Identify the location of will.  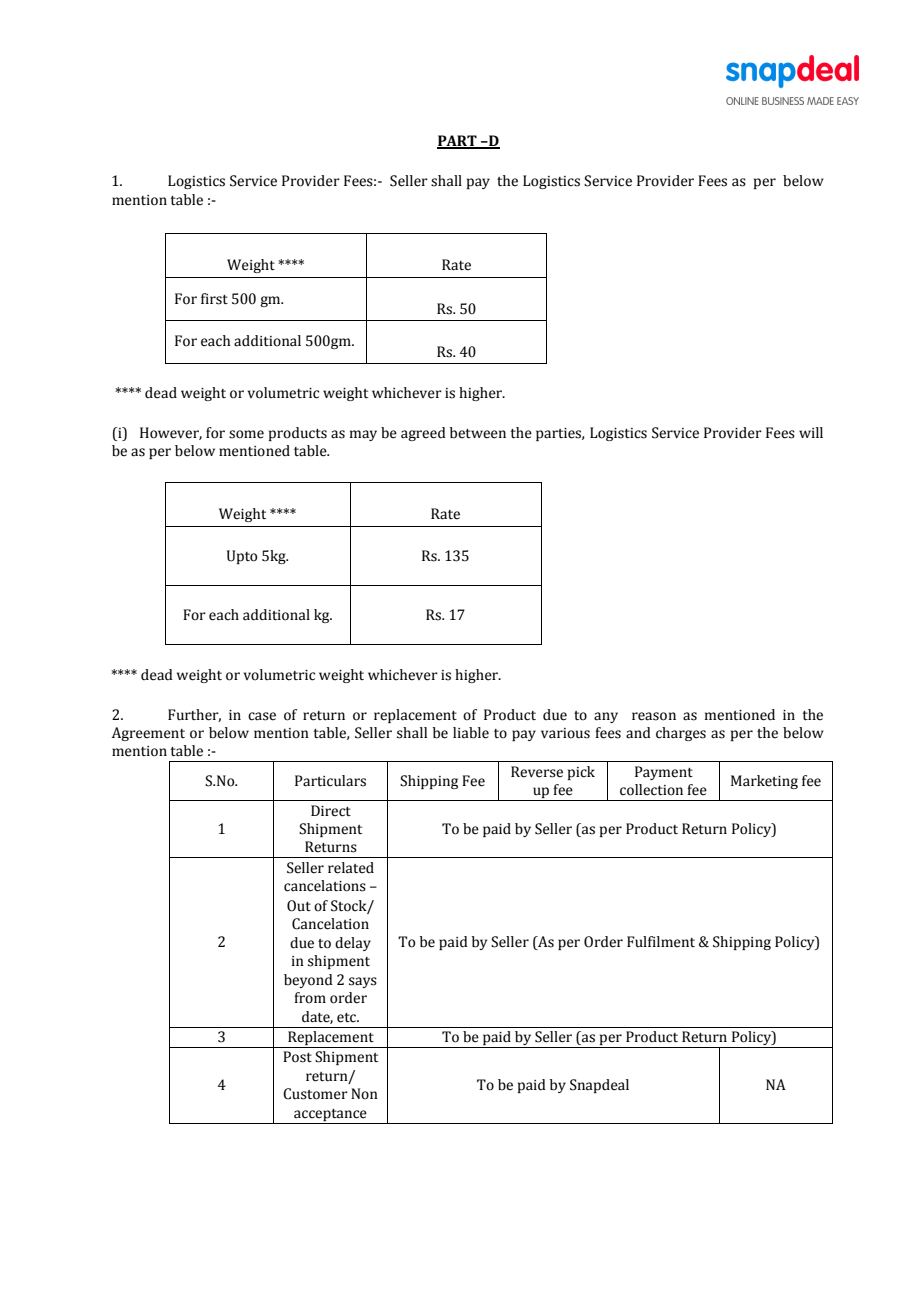
(811, 432).
